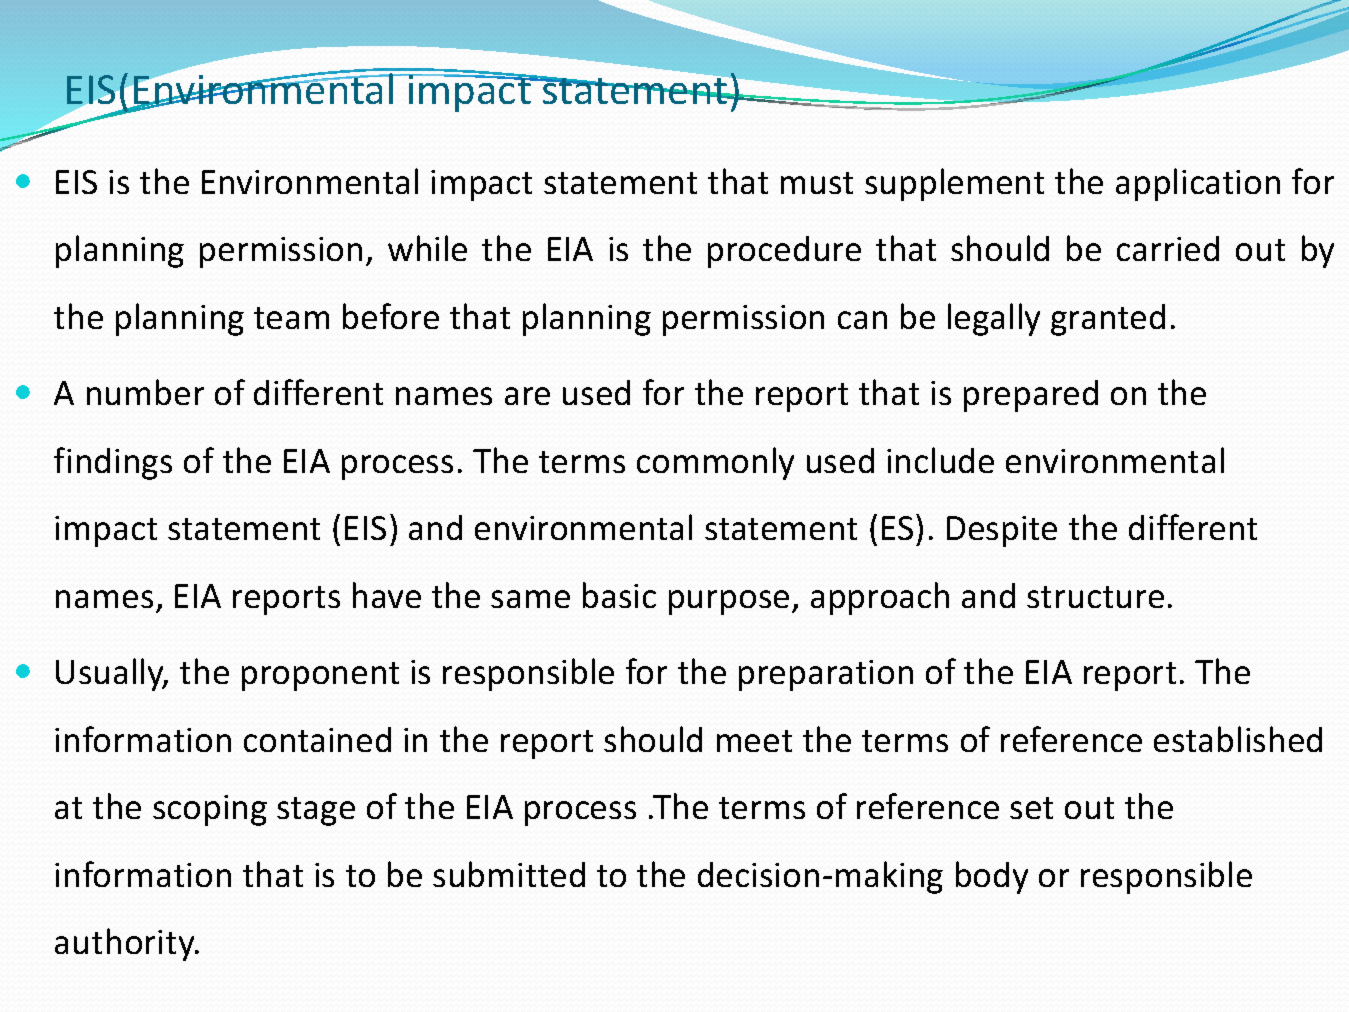 The height and width of the screenshot is (1012, 1349). I want to click on findings, so click(113, 463).
